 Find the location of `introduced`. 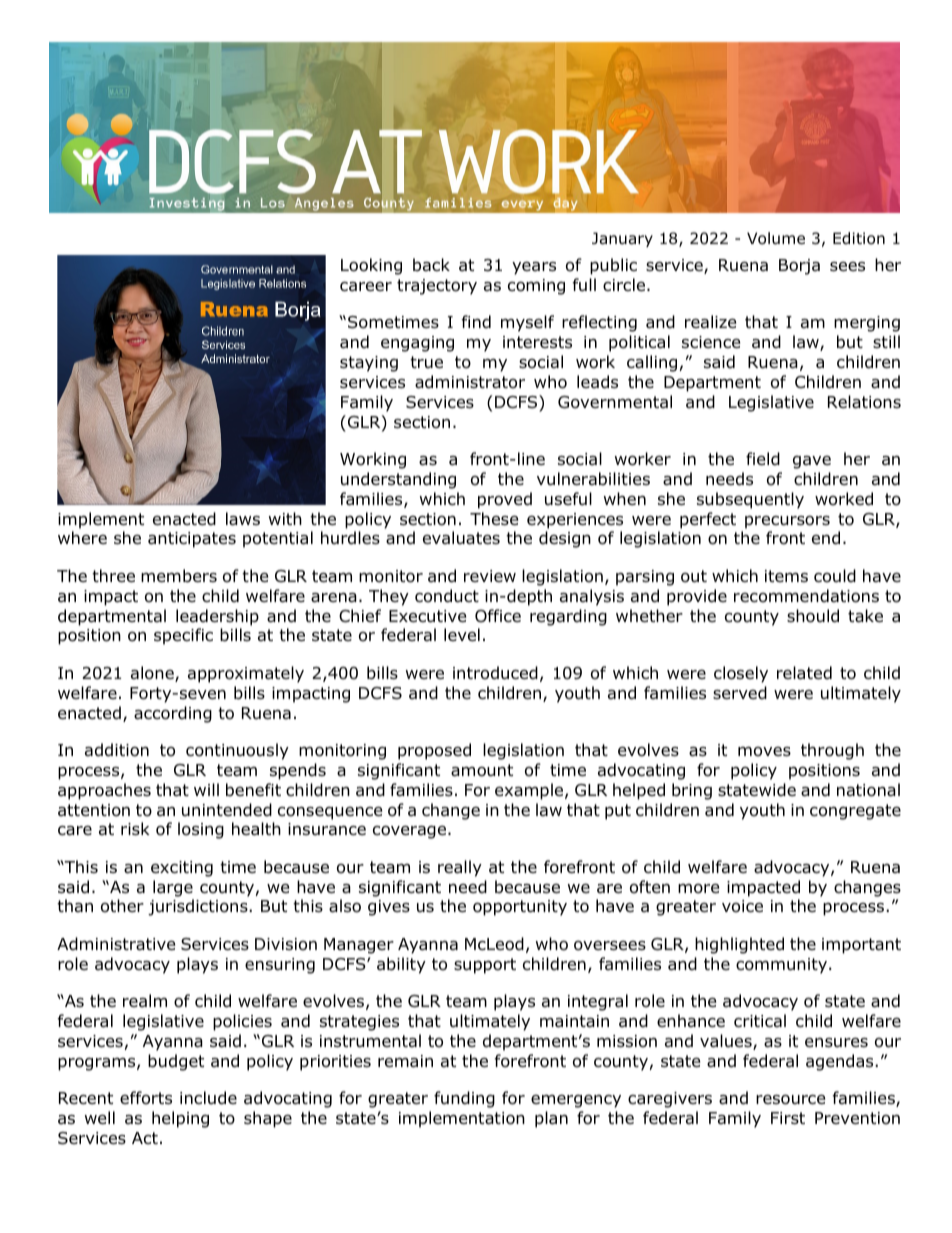

introduced is located at coordinates (495, 673).
